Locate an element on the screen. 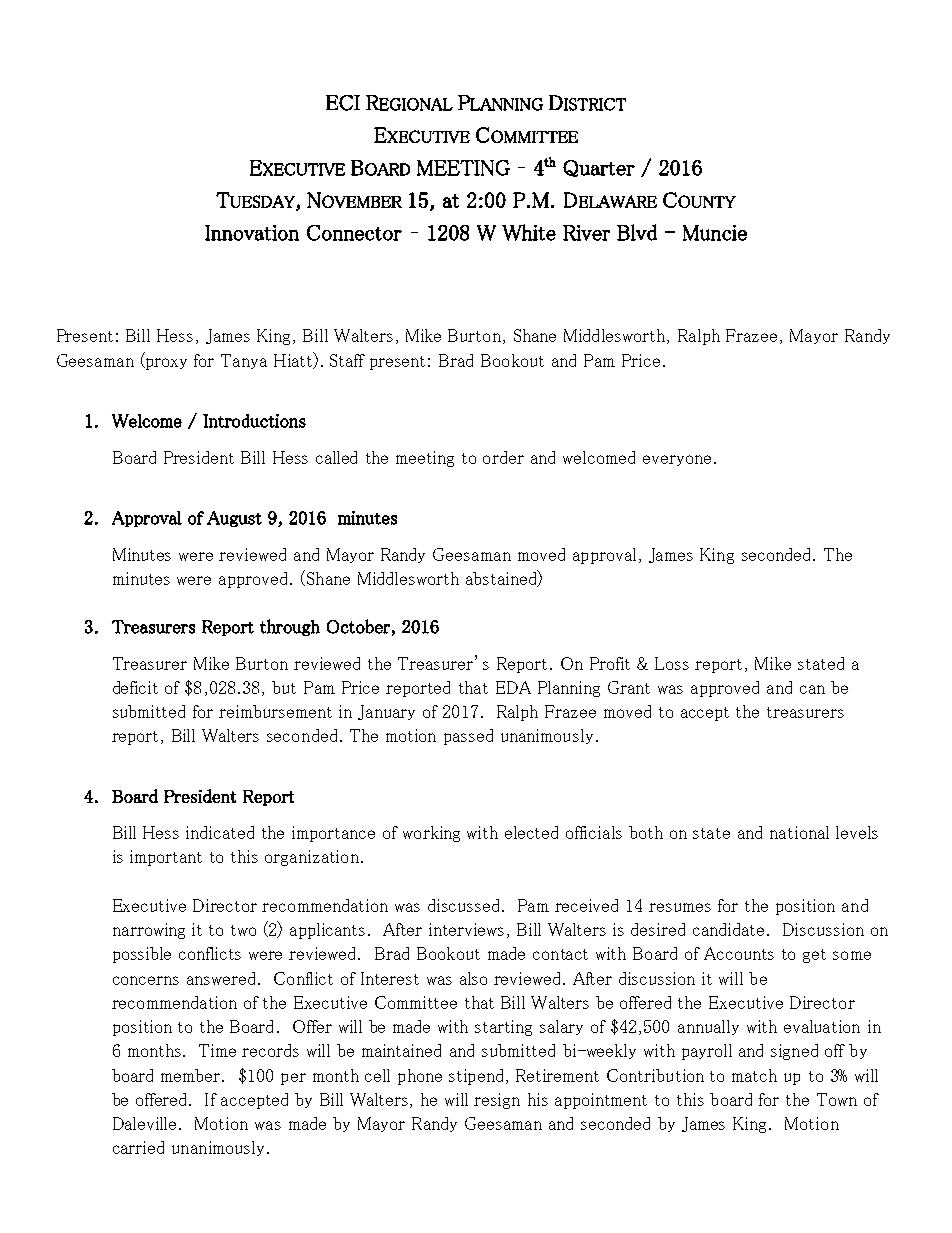  through is located at coordinates (290, 627).
